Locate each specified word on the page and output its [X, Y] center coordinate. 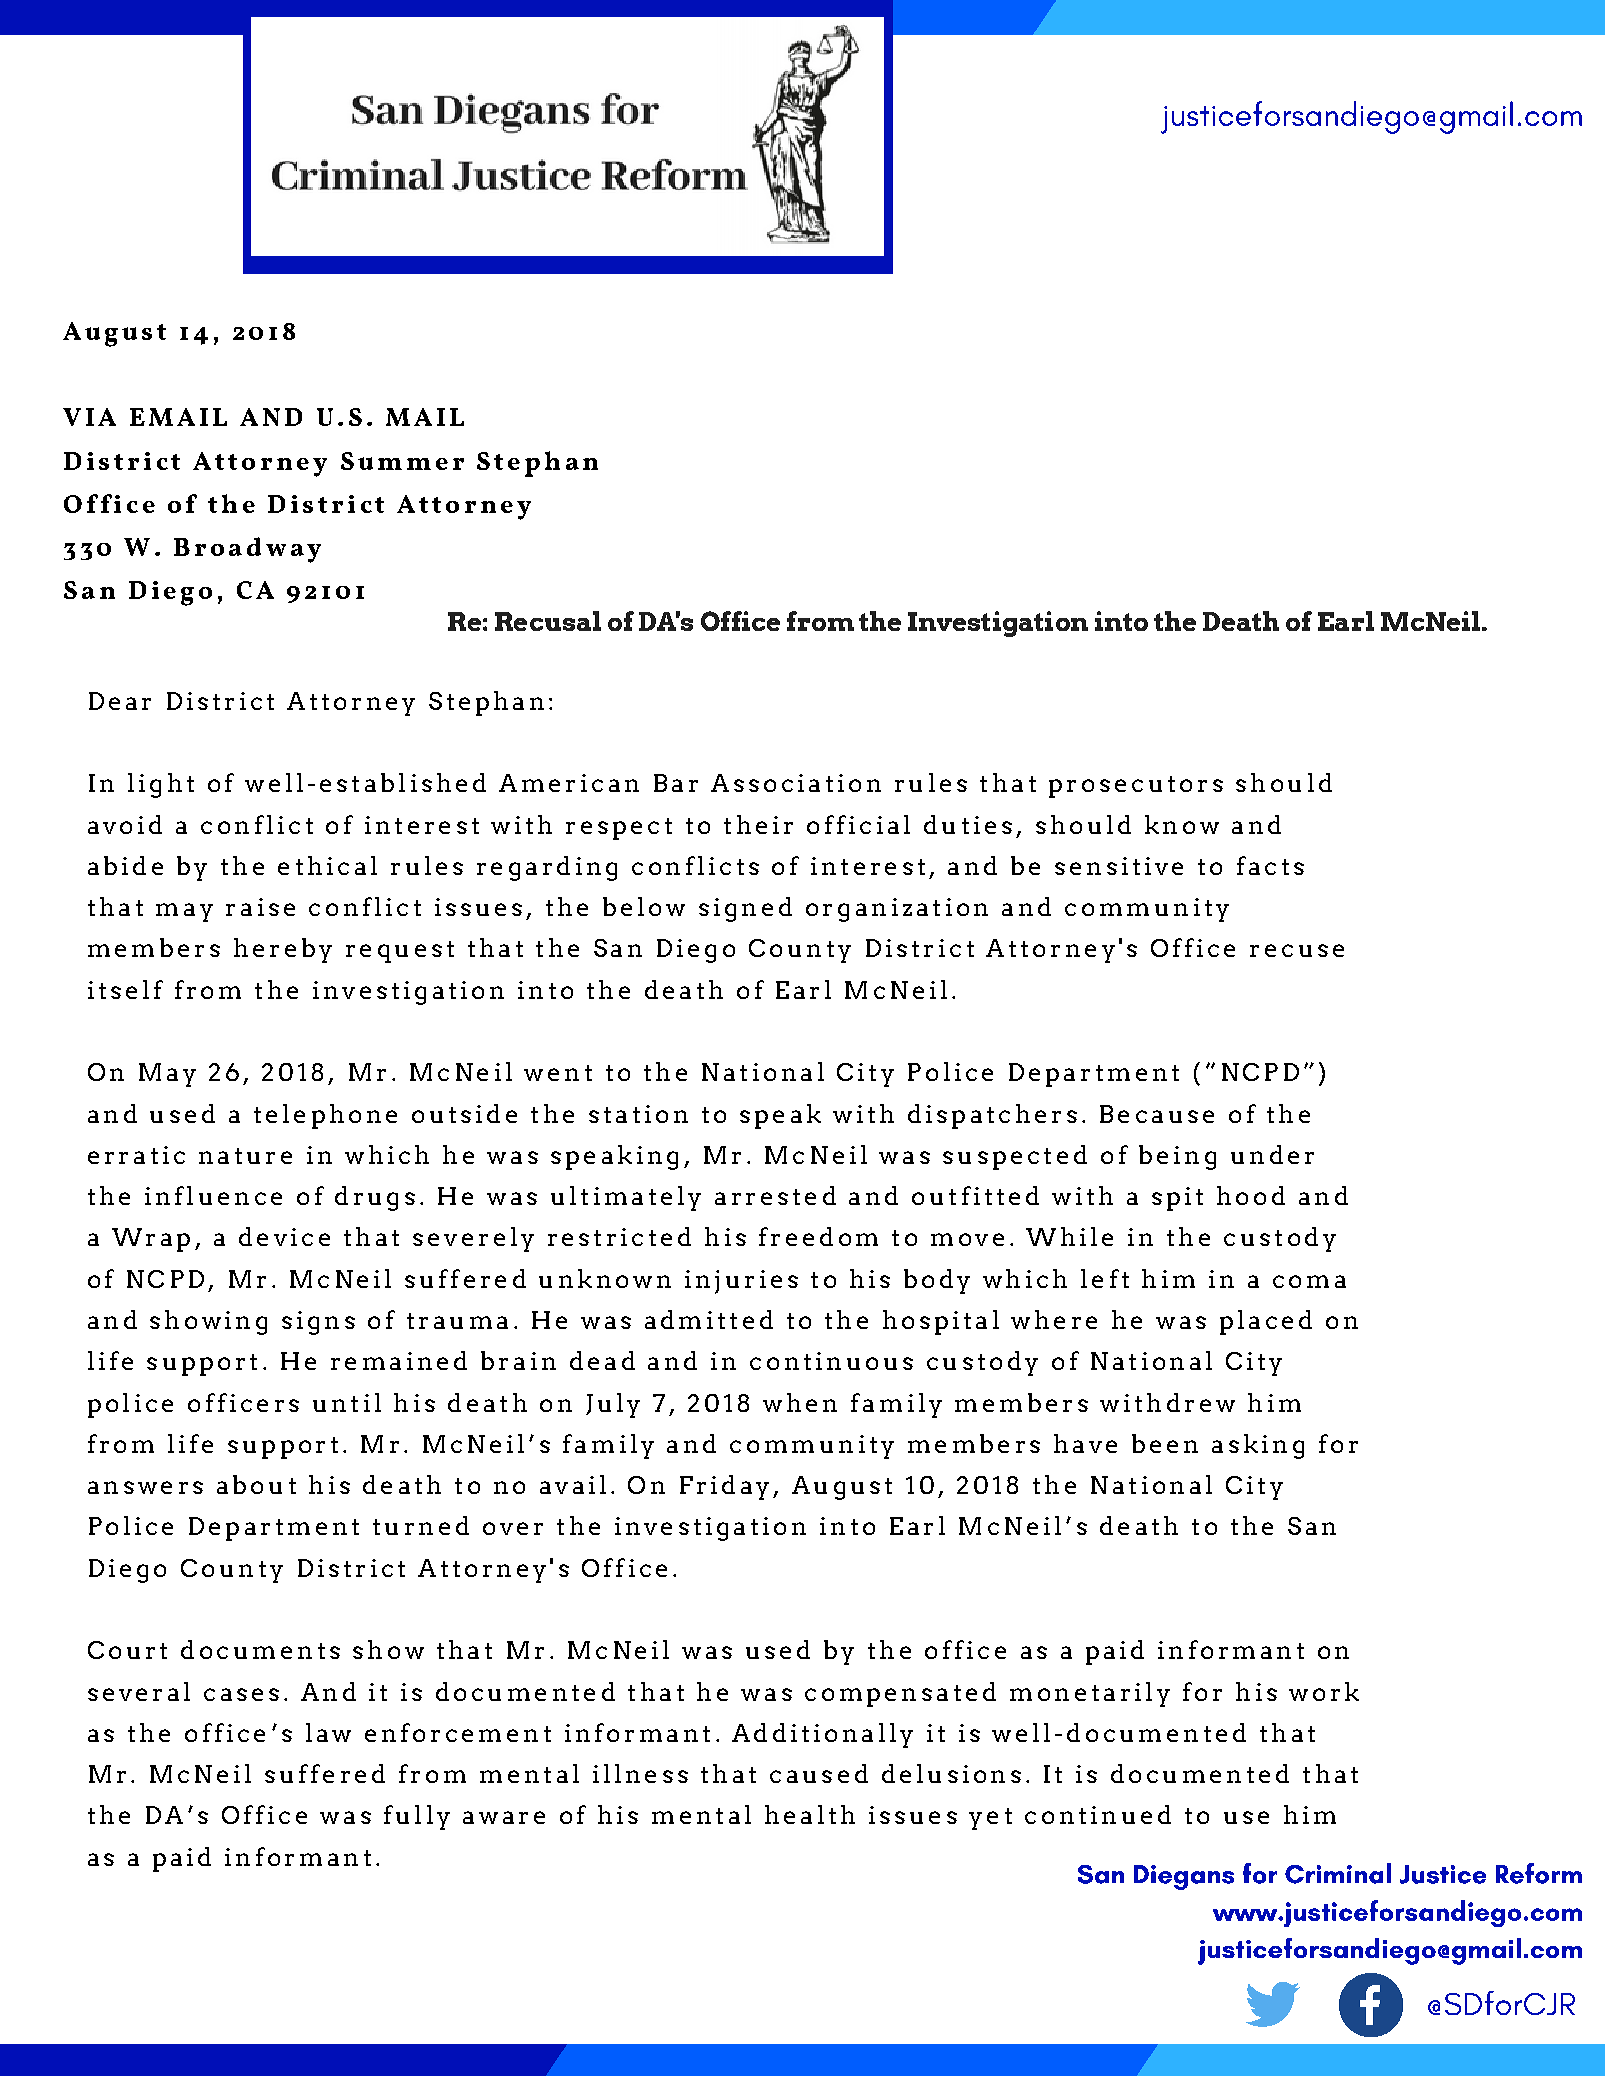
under [1272, 1154]
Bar [676, 783]
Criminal [1338, 1873]
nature [245, 1156]
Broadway [247, 550]
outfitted [975, 1195]
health [810, 1814]
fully [417, 1817]
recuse [1297, 950]
